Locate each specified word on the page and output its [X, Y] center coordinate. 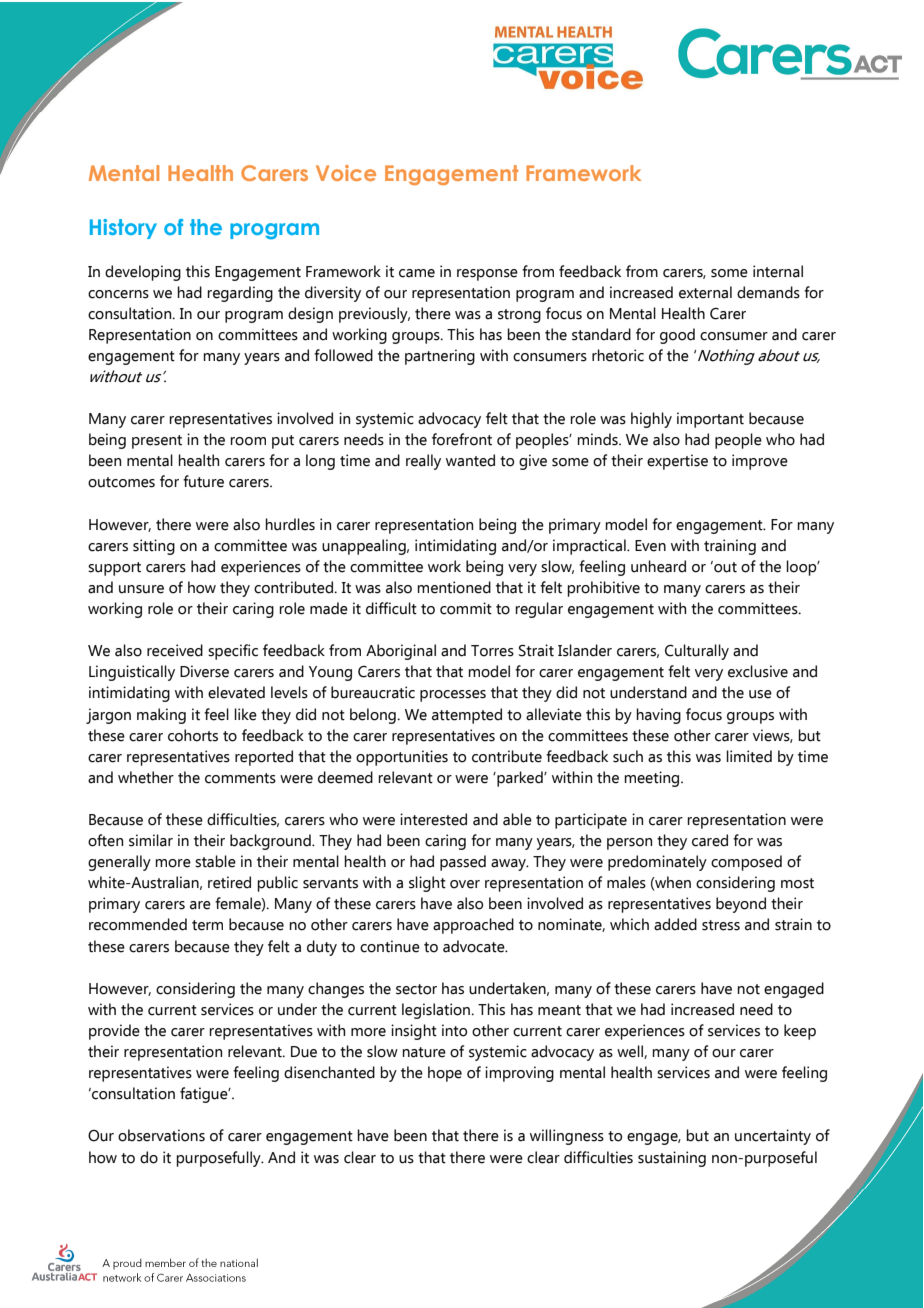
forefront [462, 439]
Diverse [204, 671]
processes [453, 696]
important [710, 420]
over [465, 884]
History [123, 229]
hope [445, 1074]
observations [161, 1135]
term [207, 925]
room [248, 441]
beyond [741, 905]
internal [778, 271]
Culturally [697, 652]
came [417, 273]
